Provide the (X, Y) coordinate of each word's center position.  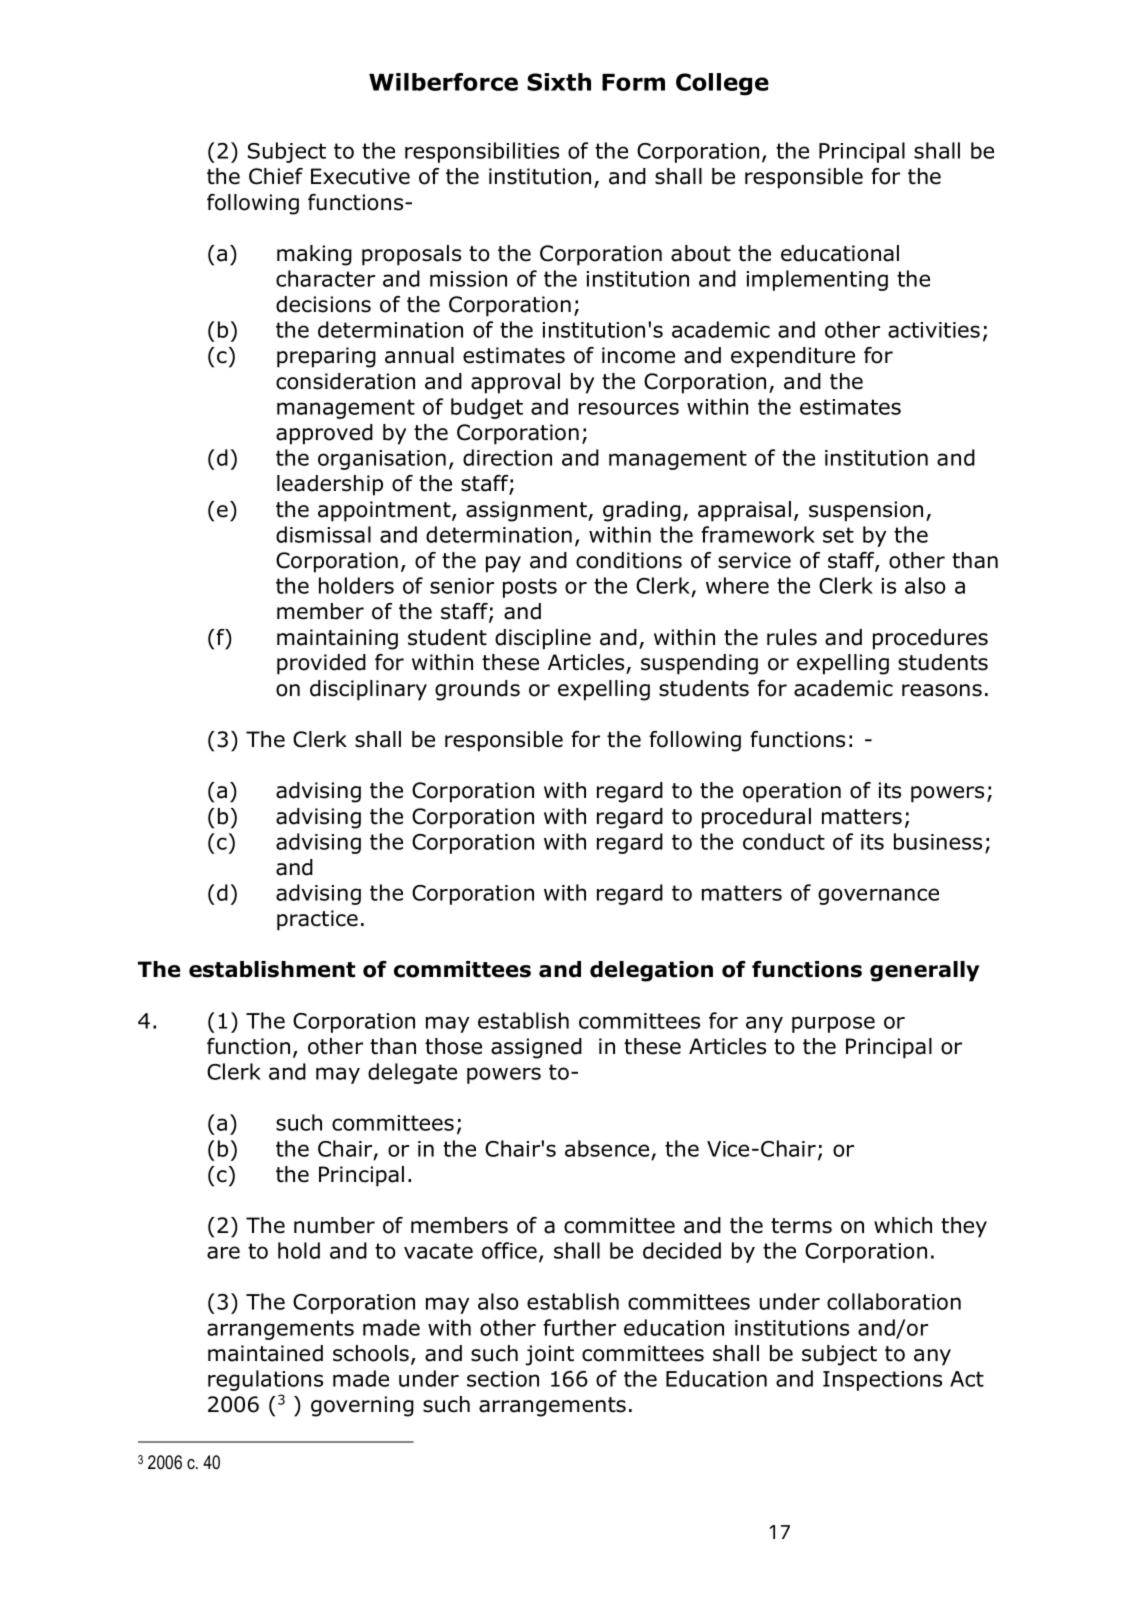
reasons (942, 690)
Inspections (882, 1381)
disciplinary (368, 690)
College (722, 84)
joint (550, 1355)
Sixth (559, 82)
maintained (265, 1353)
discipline (543, 639)
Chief (276, 176)
